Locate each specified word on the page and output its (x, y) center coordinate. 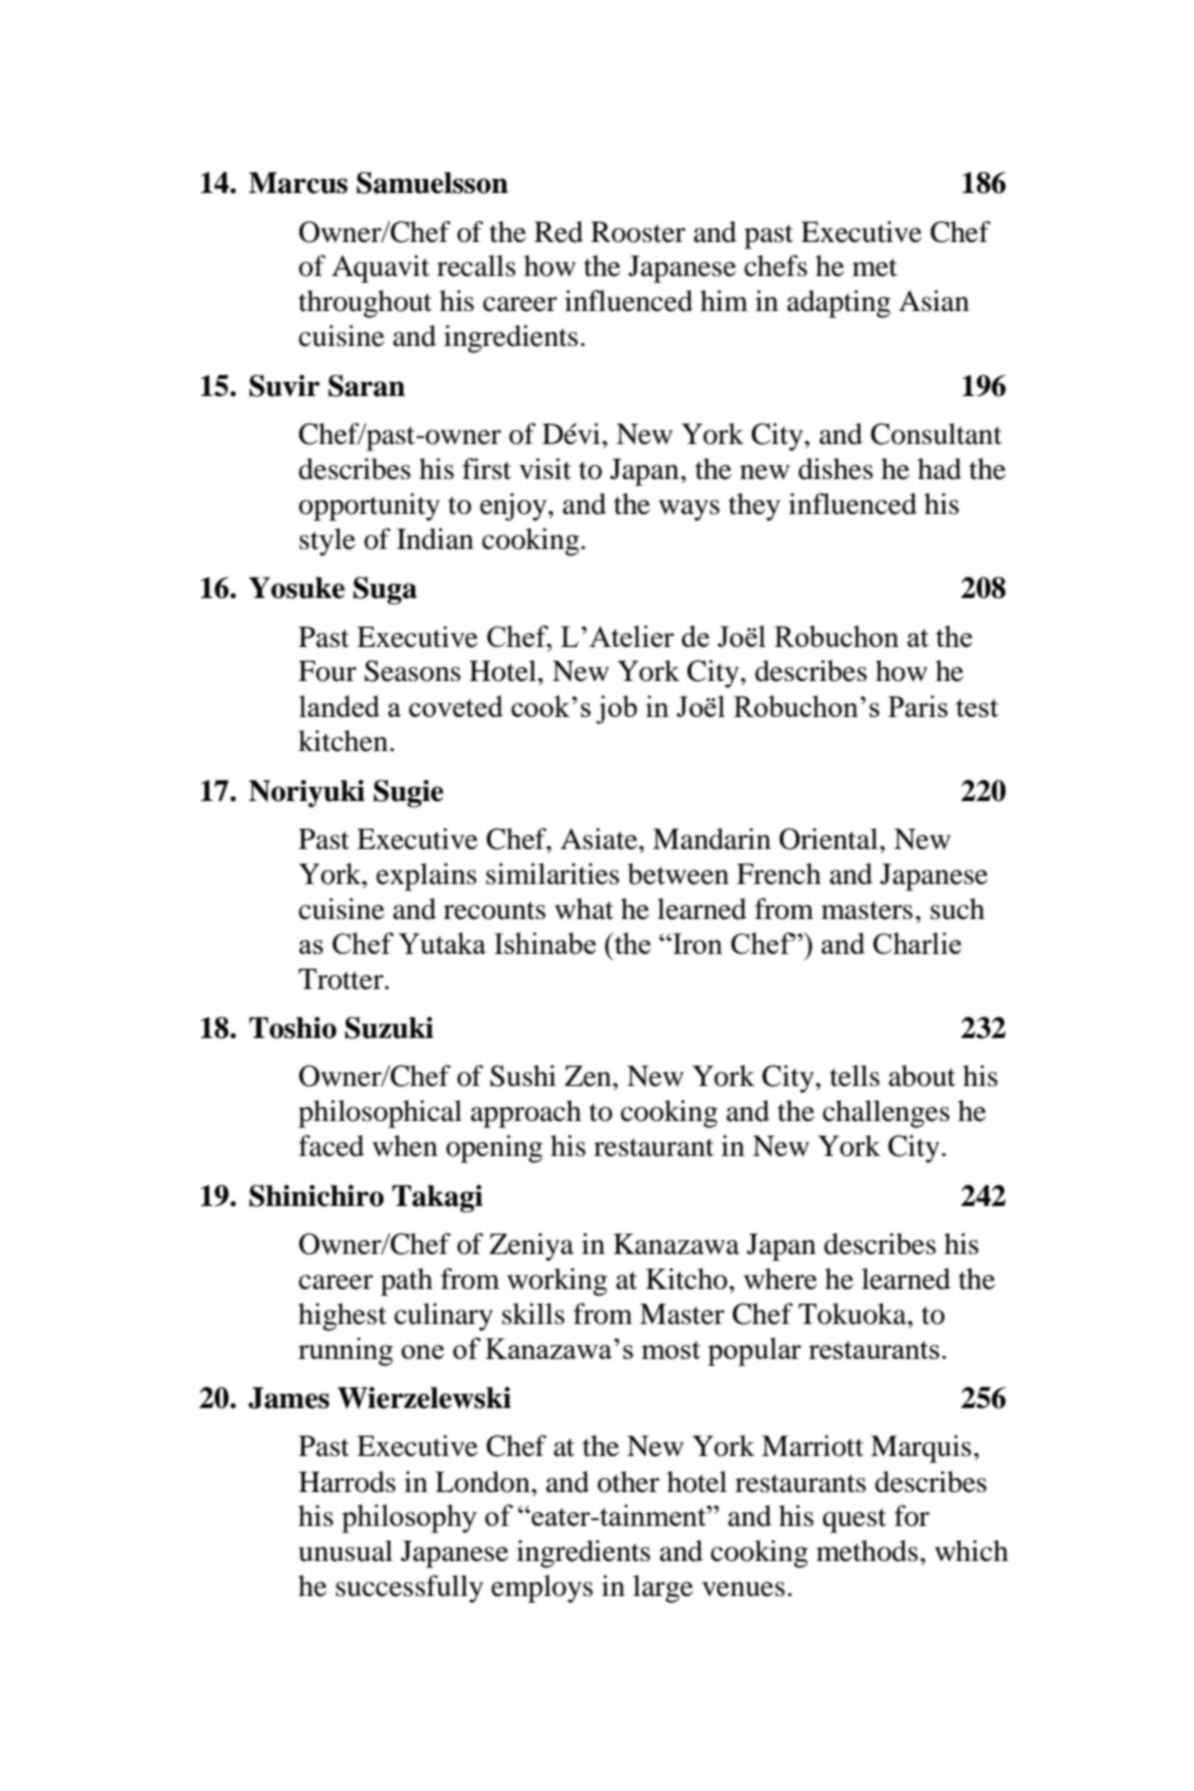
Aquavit (381, 269)
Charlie (917, 943)
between (678, 874)
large (663, 1589)
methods (867, 1551)
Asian (934, 301)
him (724, 300)
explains (426, 877)
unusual (345, 1551)
